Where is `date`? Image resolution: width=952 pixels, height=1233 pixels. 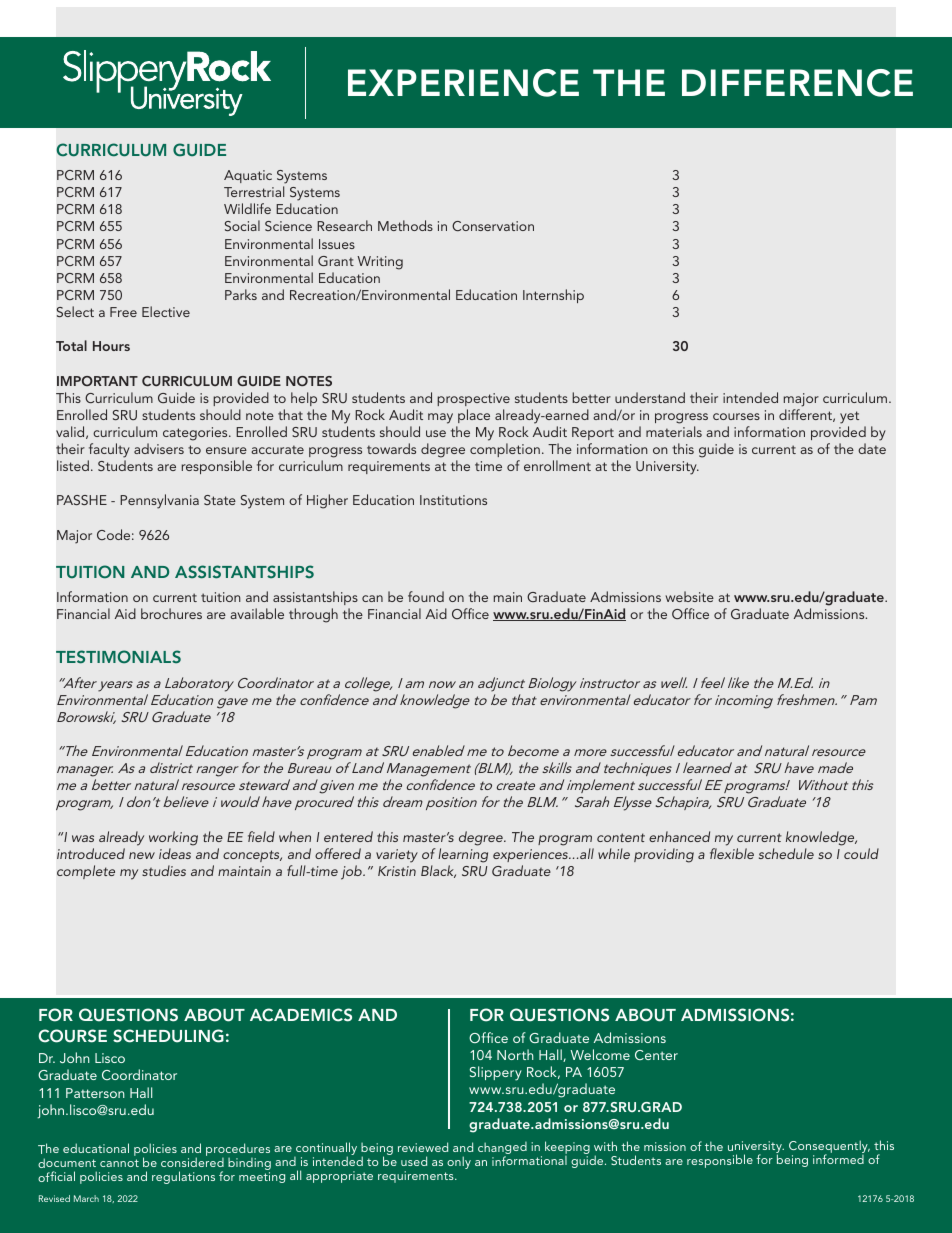
date is located at coordinates (872, 448).
